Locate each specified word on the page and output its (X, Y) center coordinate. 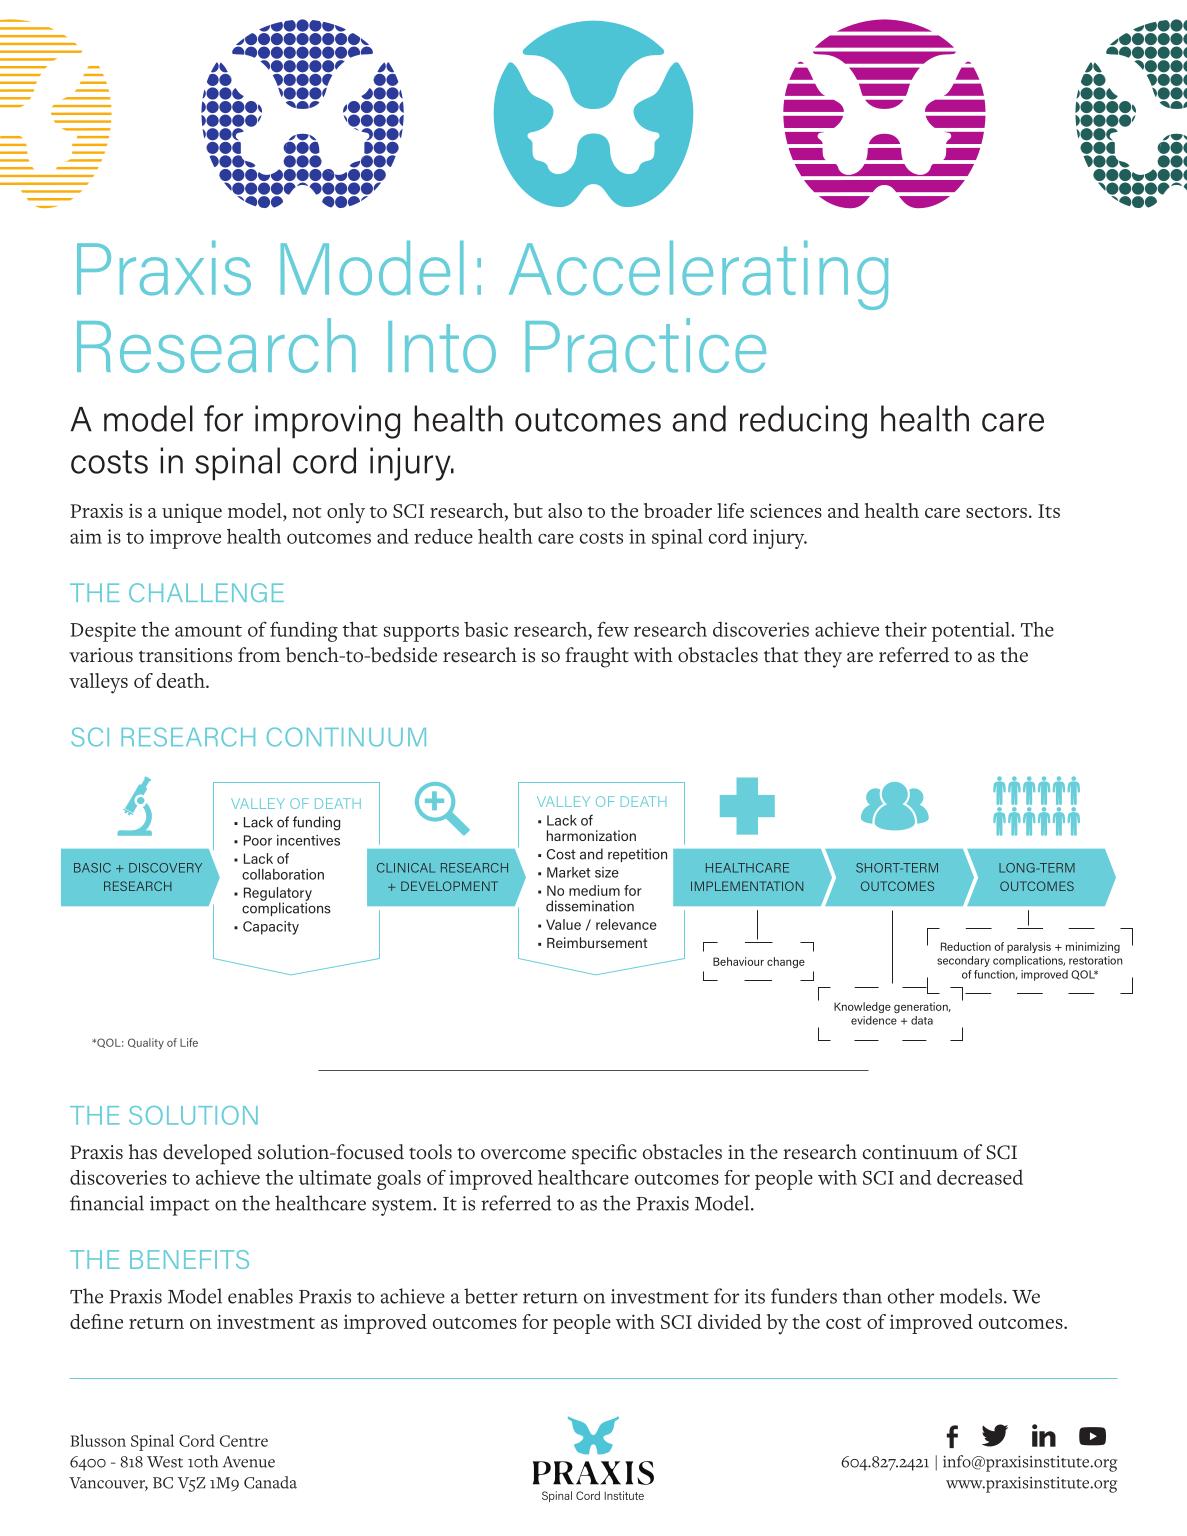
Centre (244, 1441)
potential (972, 632)
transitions (185, 655)
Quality (146, 1043)
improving (327, 422)
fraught (597, 657)
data (922, 1020)
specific (604, 1154)
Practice (646, 345)
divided (730, 1321)
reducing (803, 422)
